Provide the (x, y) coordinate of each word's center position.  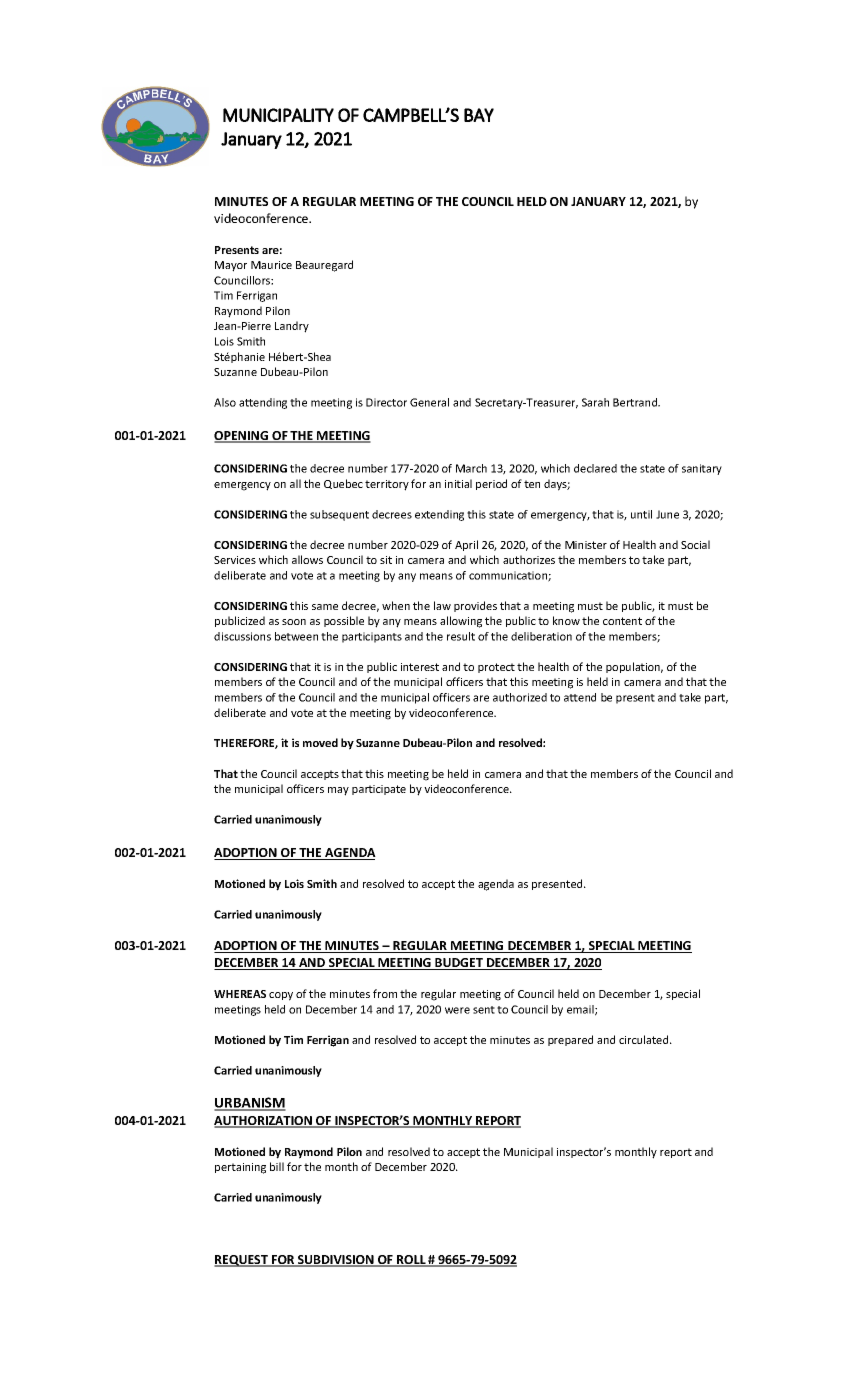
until (641, 514)
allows (307, 559)
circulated (645, 1039)
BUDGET (459, 964)
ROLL (411, 1261)
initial (458, 483)
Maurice (271, 265)
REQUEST (242, 1261)
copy (281, 996)
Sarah (595, 402)
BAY (479, 115)
